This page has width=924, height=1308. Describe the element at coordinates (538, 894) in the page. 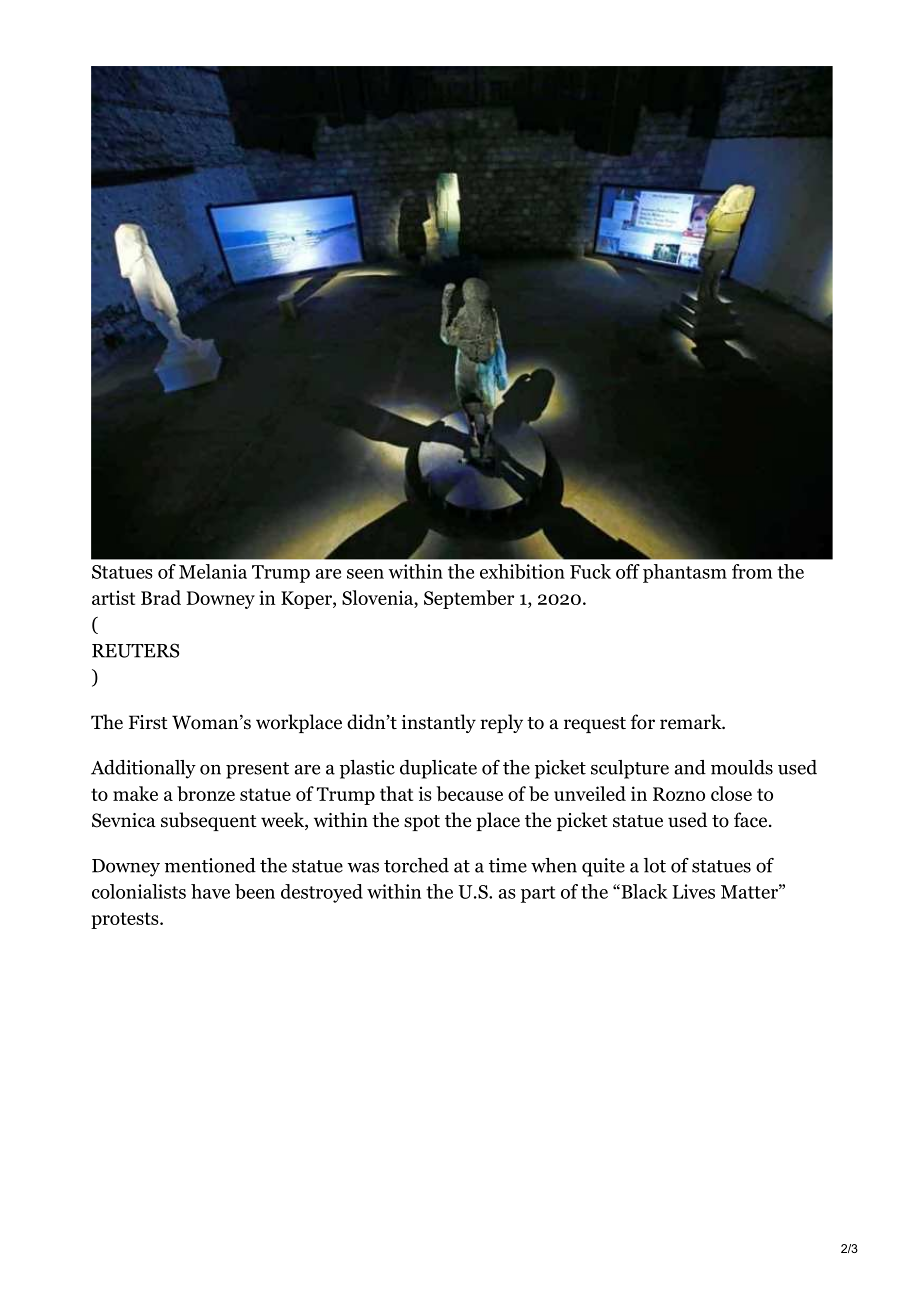

I see `part` at that location.
